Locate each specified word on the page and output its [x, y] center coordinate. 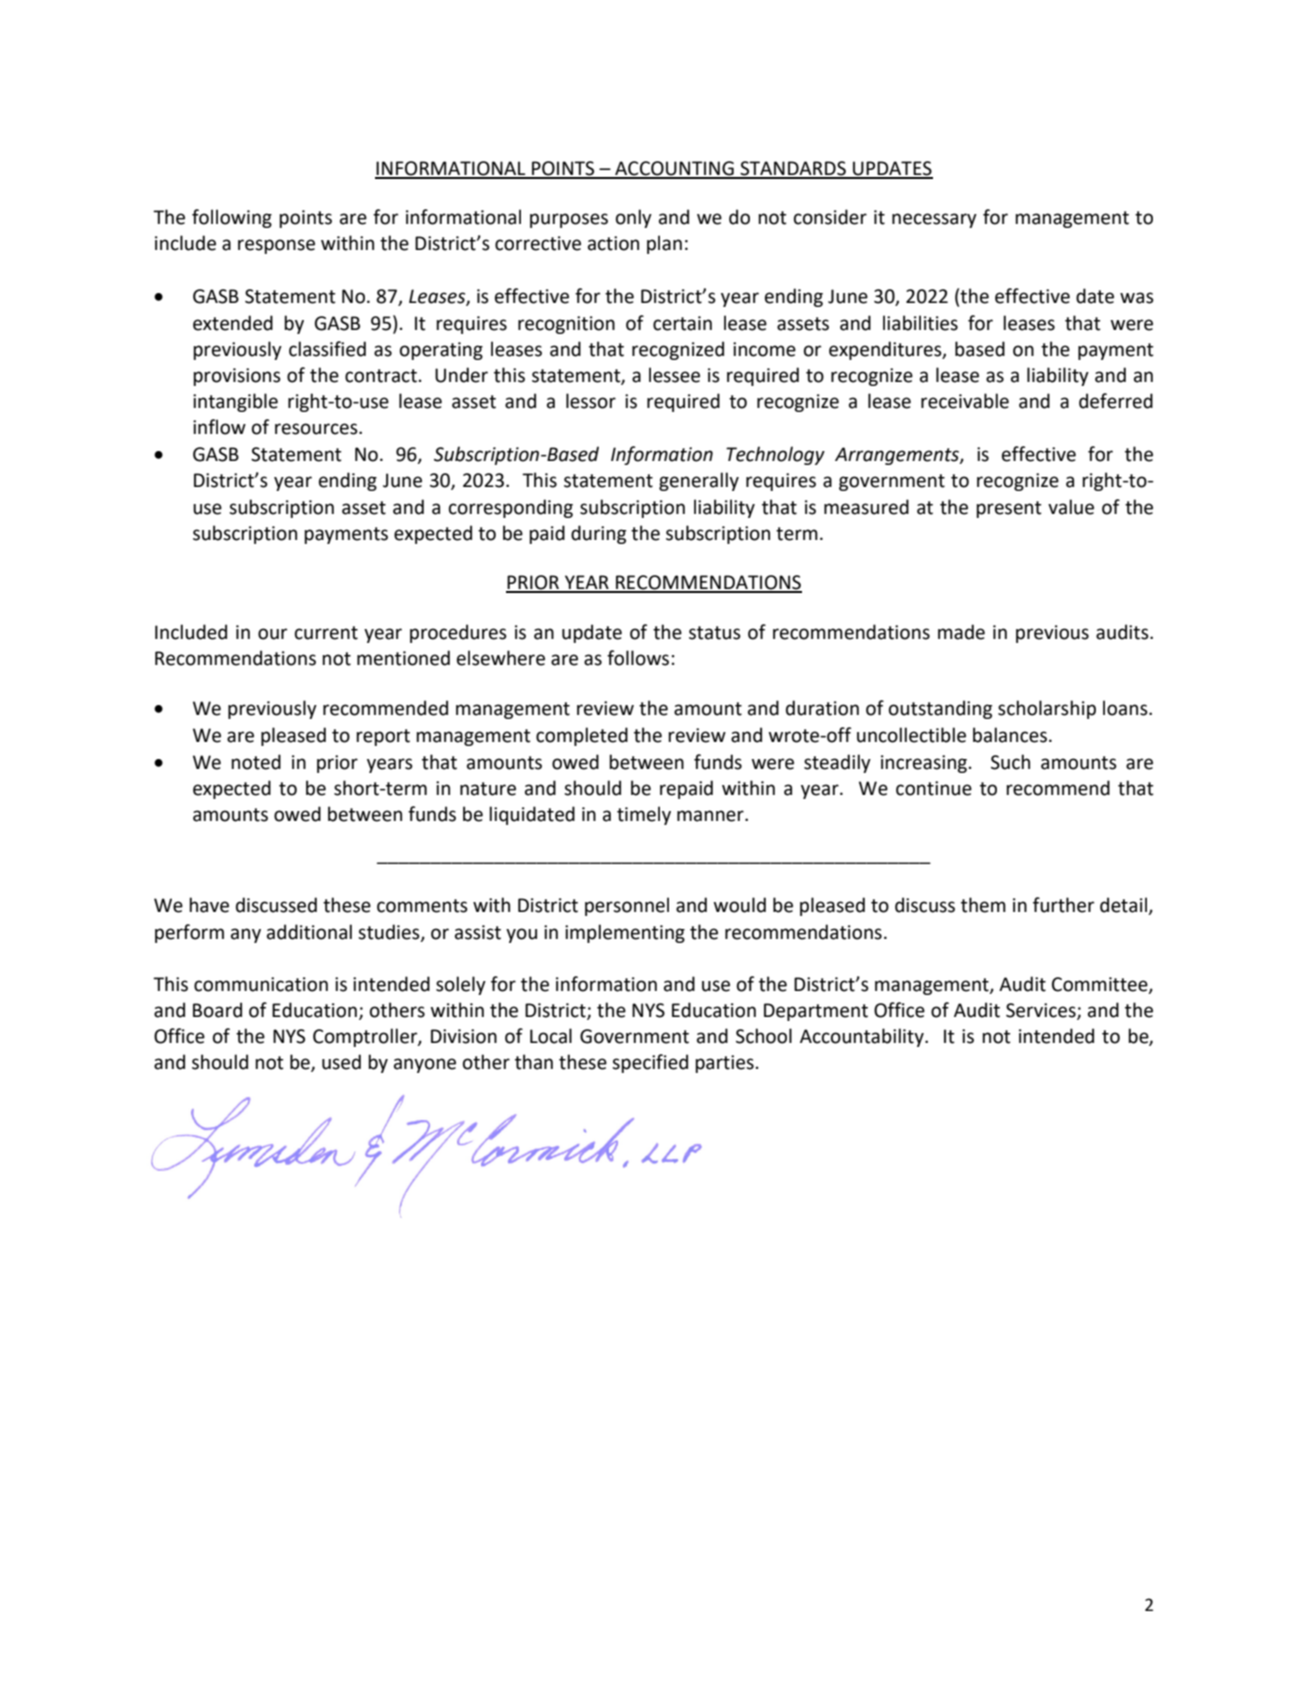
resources [317, 429]
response [276, 246]
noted [256, 762]
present [1009, 509]
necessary [934, 220]
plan [664, 244]
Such [1010, 762]
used [341, 1062]
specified [650, 1063]
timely [644, 815]
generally [699, 481]
